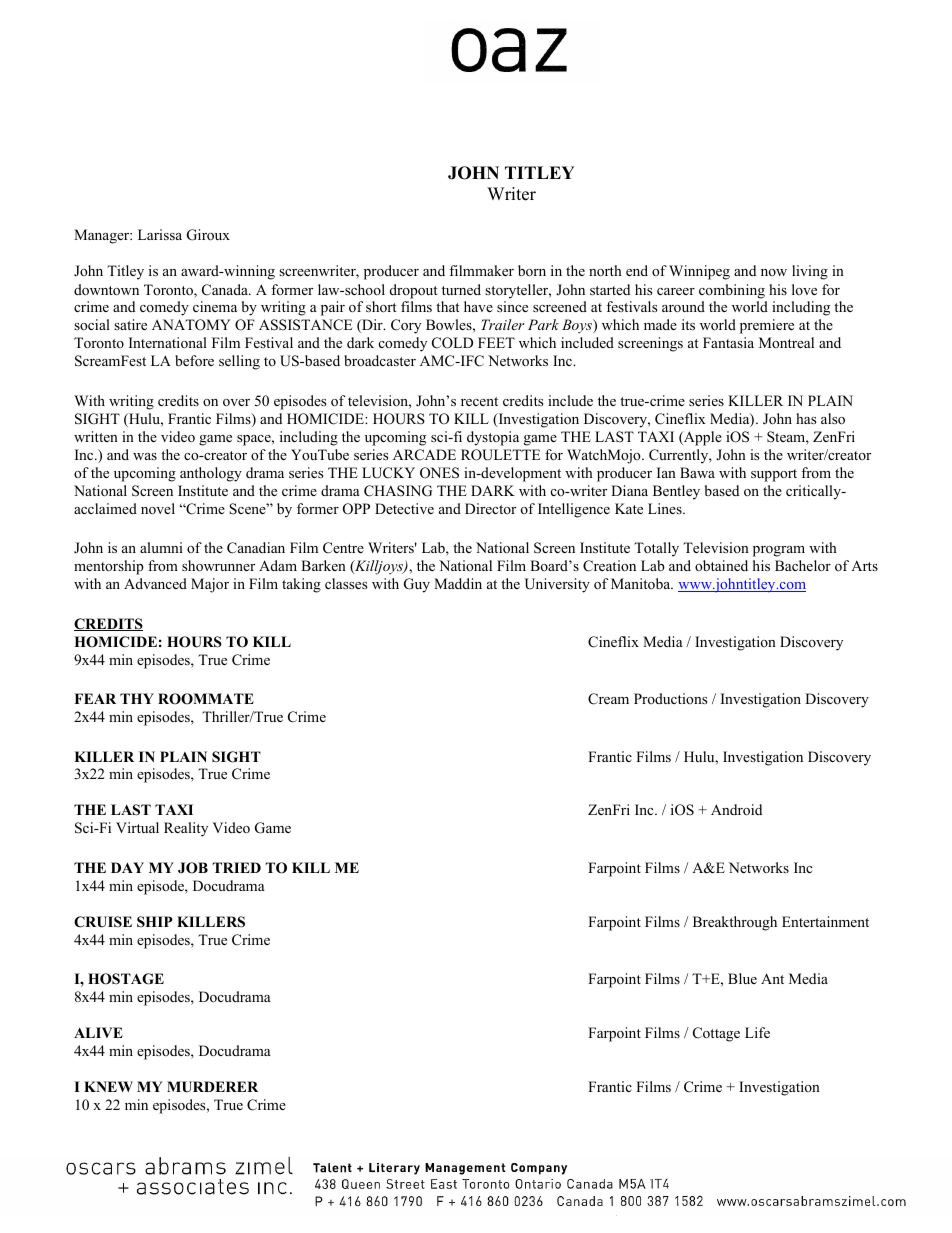 The image size is (952, 1233). What do you see at coordinates (212, 1087) in the screenshot?
I see `MURDERER` at bounding box center [212, 1087].
